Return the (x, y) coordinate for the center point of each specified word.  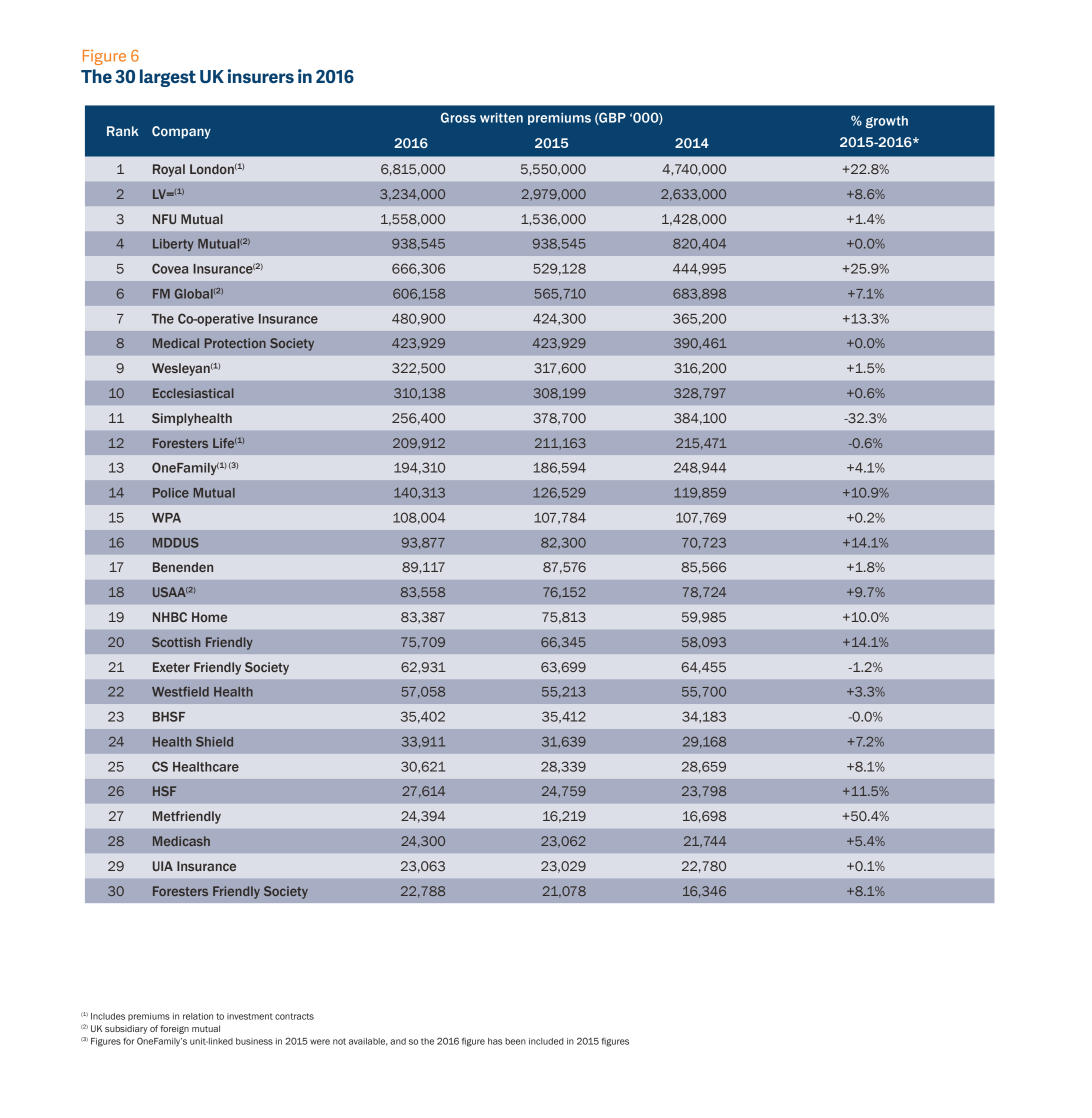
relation (198, 1016)
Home (209, 617)
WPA (166, 518)
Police (171, 493)
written (501, 118)
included (546, 1041)
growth (887, 122)
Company (181, 132)
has (495, 1041)
